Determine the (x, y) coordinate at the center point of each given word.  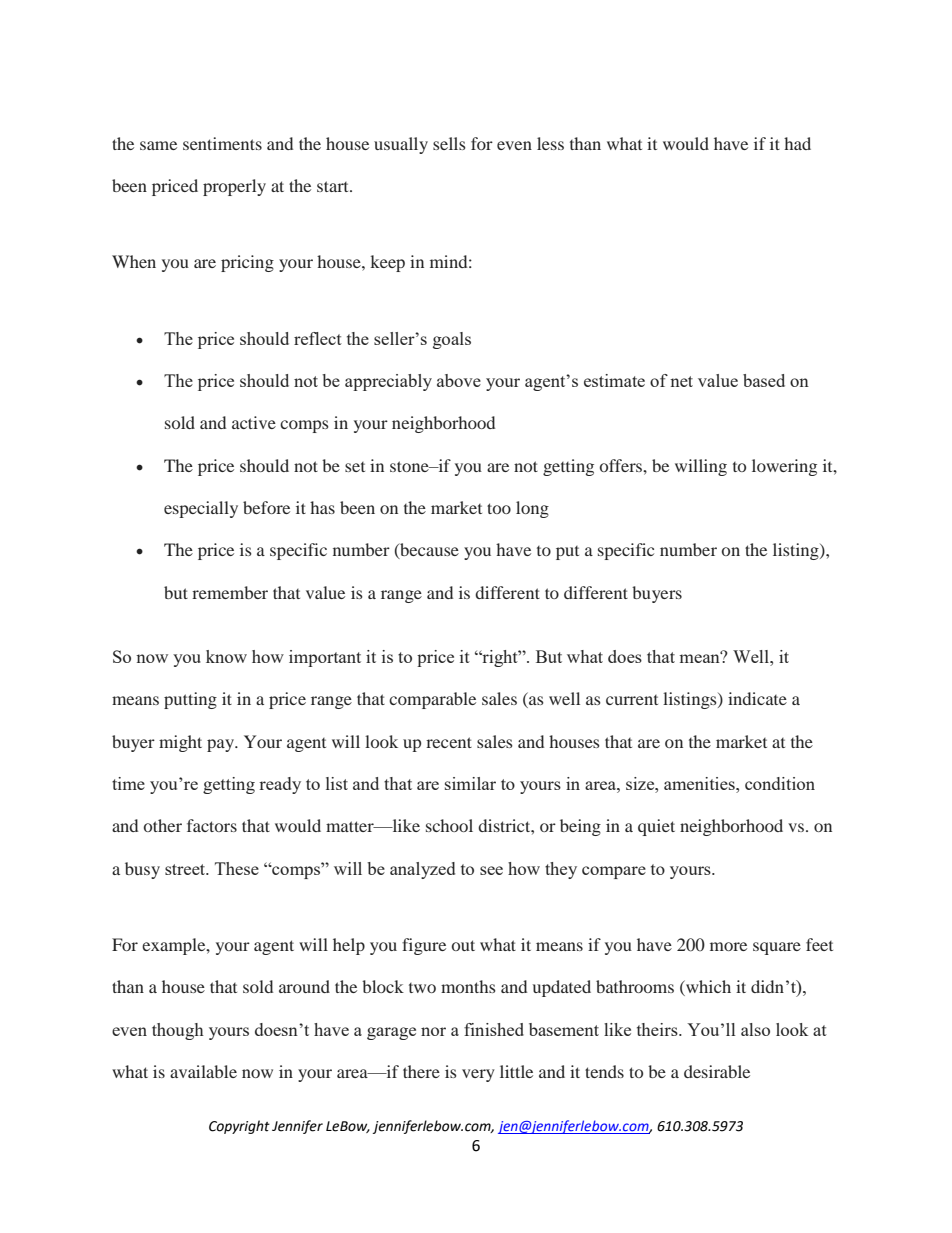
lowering (784, 467)
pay (221, 745)
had (797, 143)
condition (780, 783)
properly (234, 187)
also (755, 1029)
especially (201, 509)
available (203, 1071)
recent (449, 742)
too (499, 508)
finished (494, 1029)
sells (449, 143)
